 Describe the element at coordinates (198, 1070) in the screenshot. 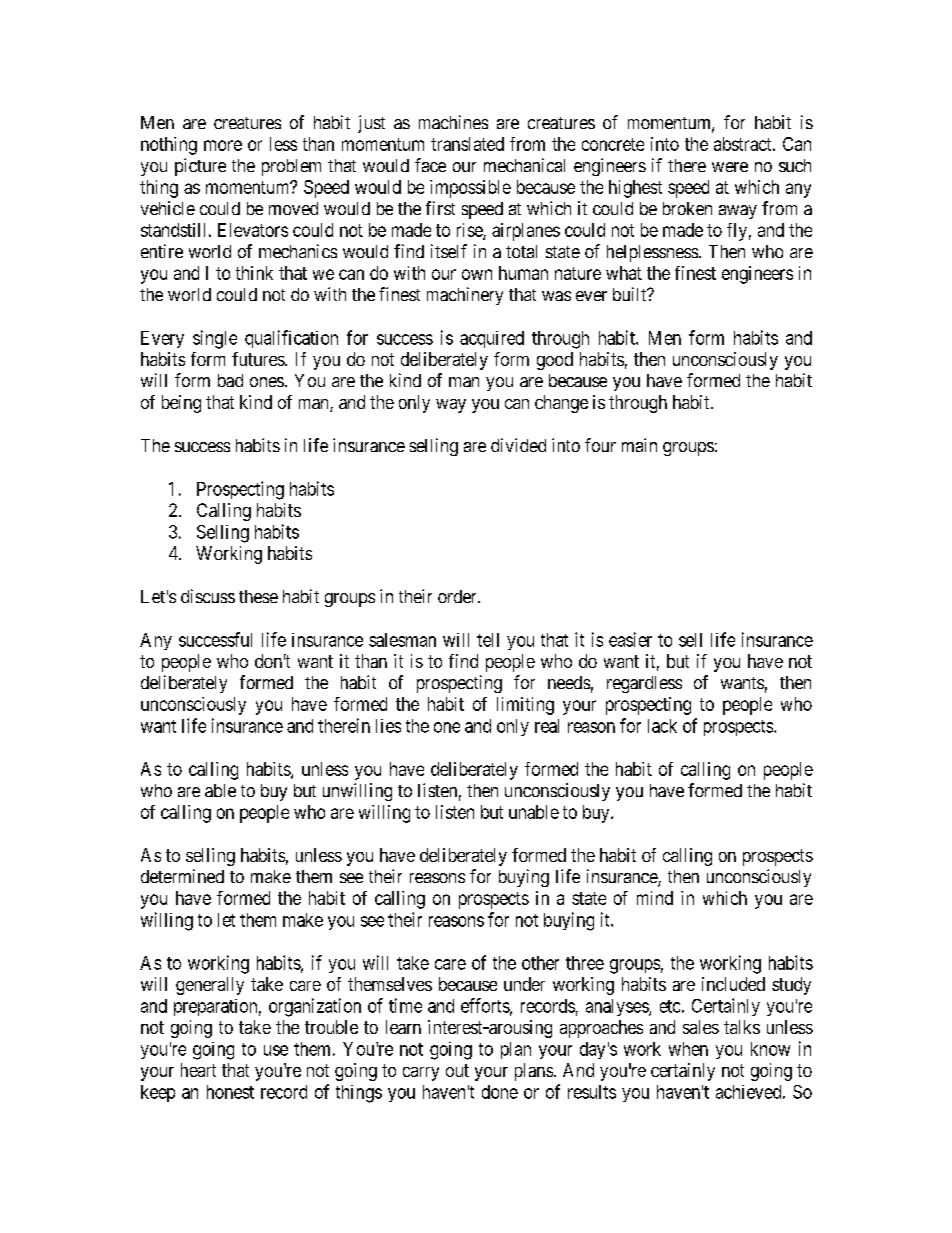

I see `heart` at that location.
